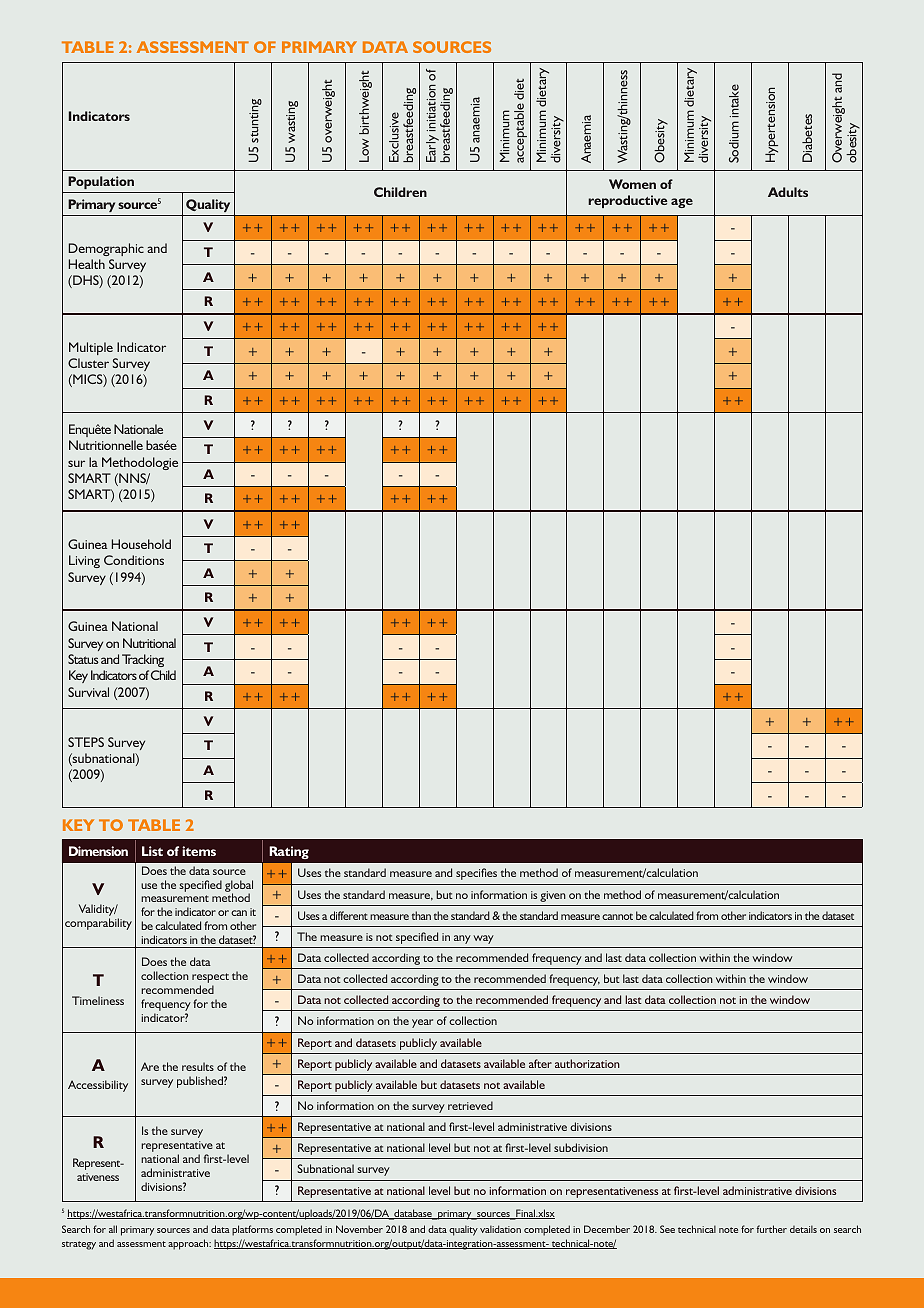  I want to click on validation, so click(500, 1229).
